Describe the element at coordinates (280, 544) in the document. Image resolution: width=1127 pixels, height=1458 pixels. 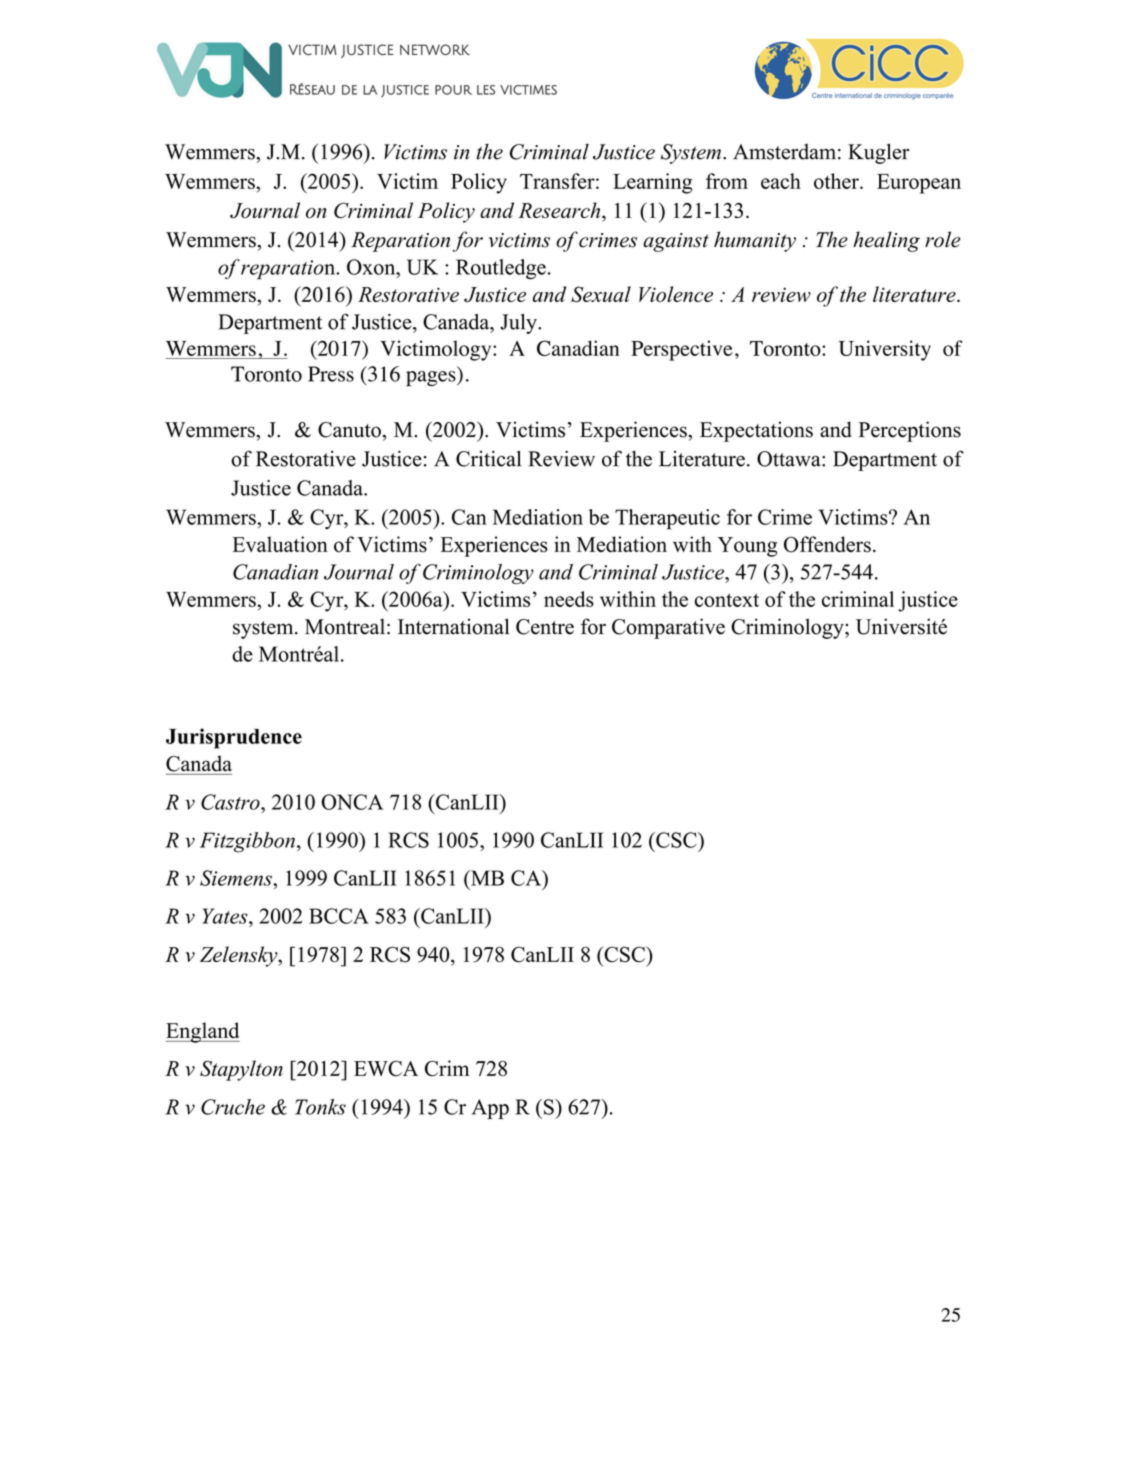
I see `Evaluation` at that location.
